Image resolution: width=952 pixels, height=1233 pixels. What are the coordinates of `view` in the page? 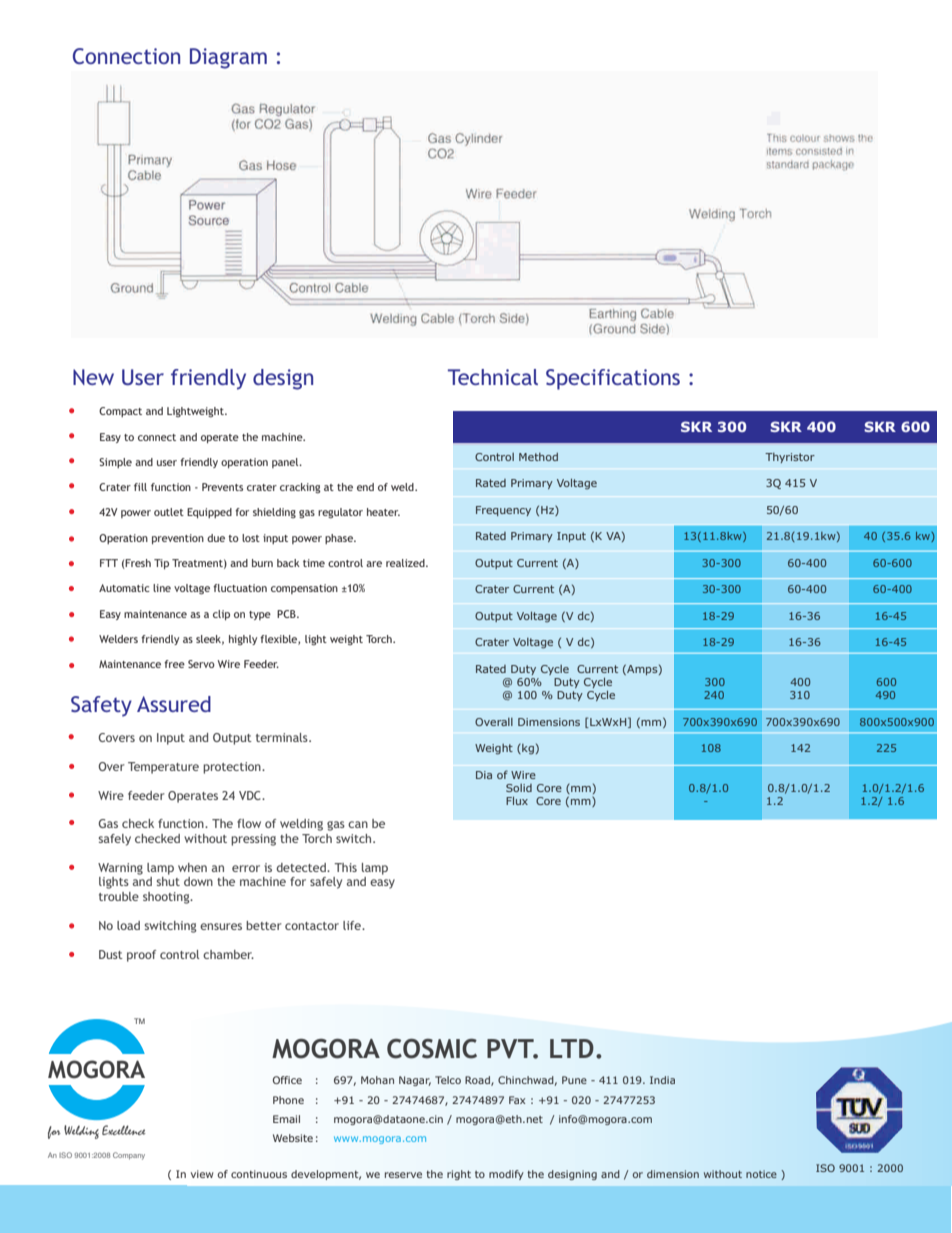 It's located at (202, 1174).
